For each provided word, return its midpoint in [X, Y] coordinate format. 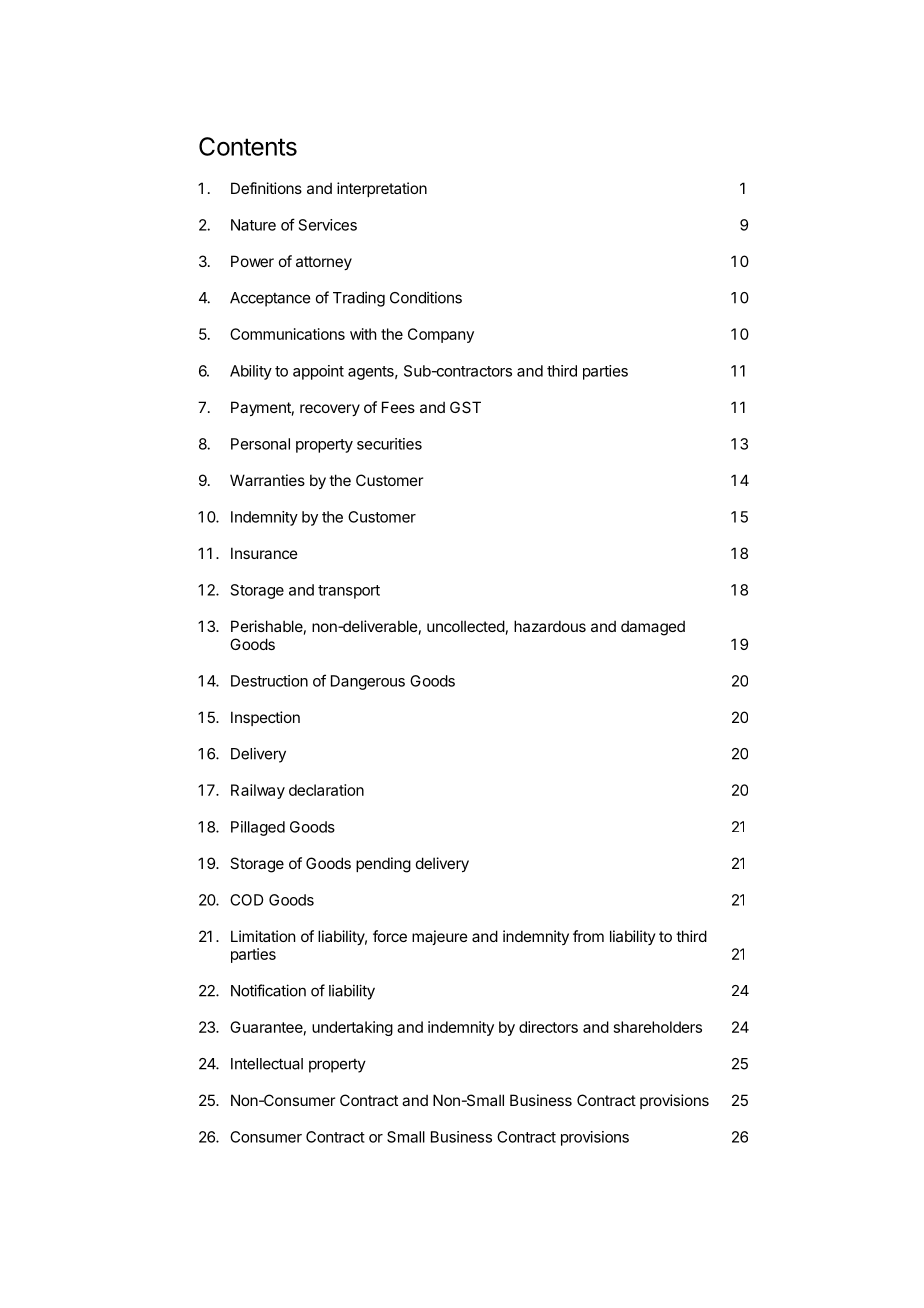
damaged [653, 628]
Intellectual [267, 1064]
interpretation [382, 189]
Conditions [426, 297]
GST [465, 407]
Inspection [265, 718]
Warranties [267, 480]
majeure [440, 937]
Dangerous [368, 682]
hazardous [550, 626]
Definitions [266, 188]
